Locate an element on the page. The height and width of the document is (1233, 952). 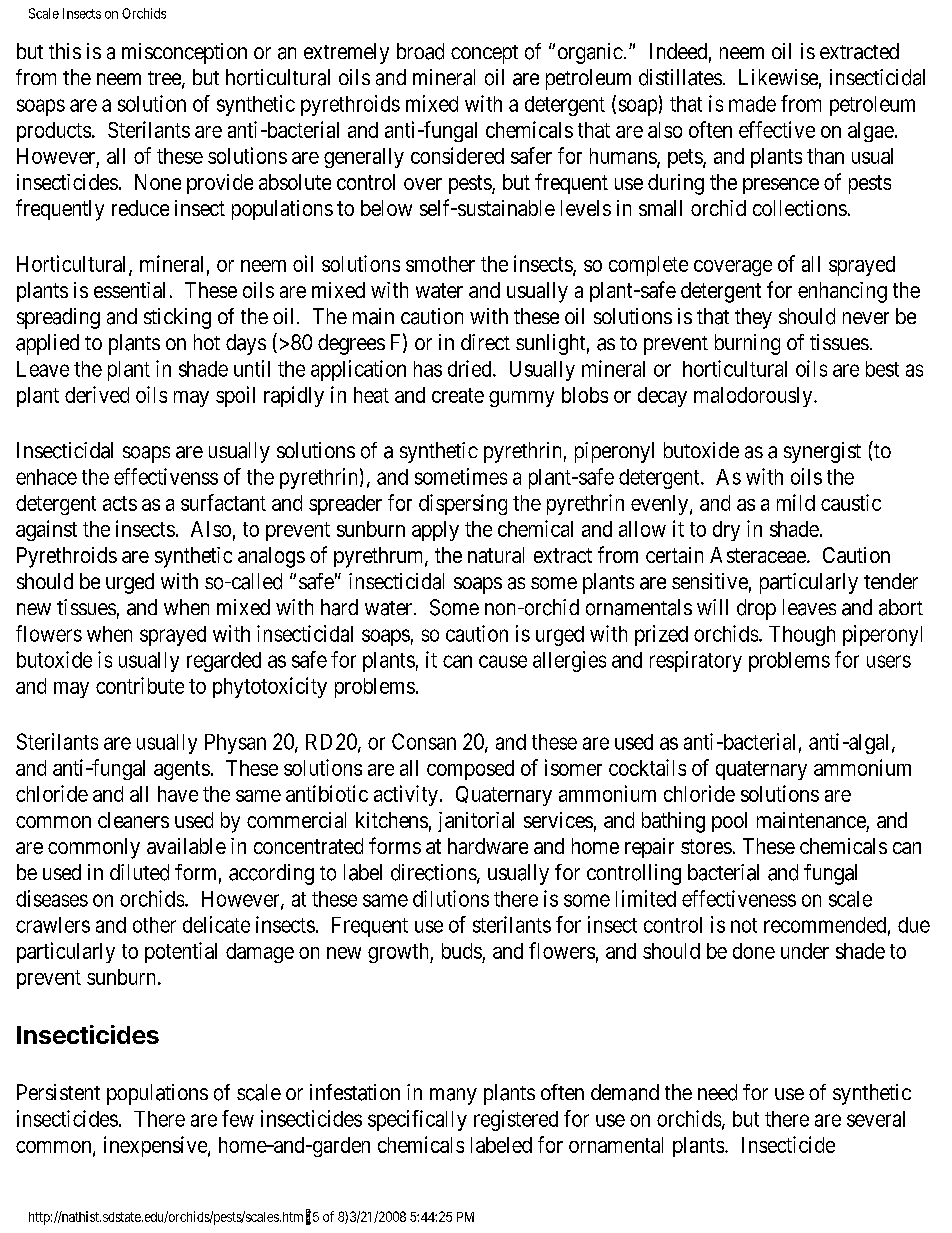
broad is located at coordinates (420, 51).
